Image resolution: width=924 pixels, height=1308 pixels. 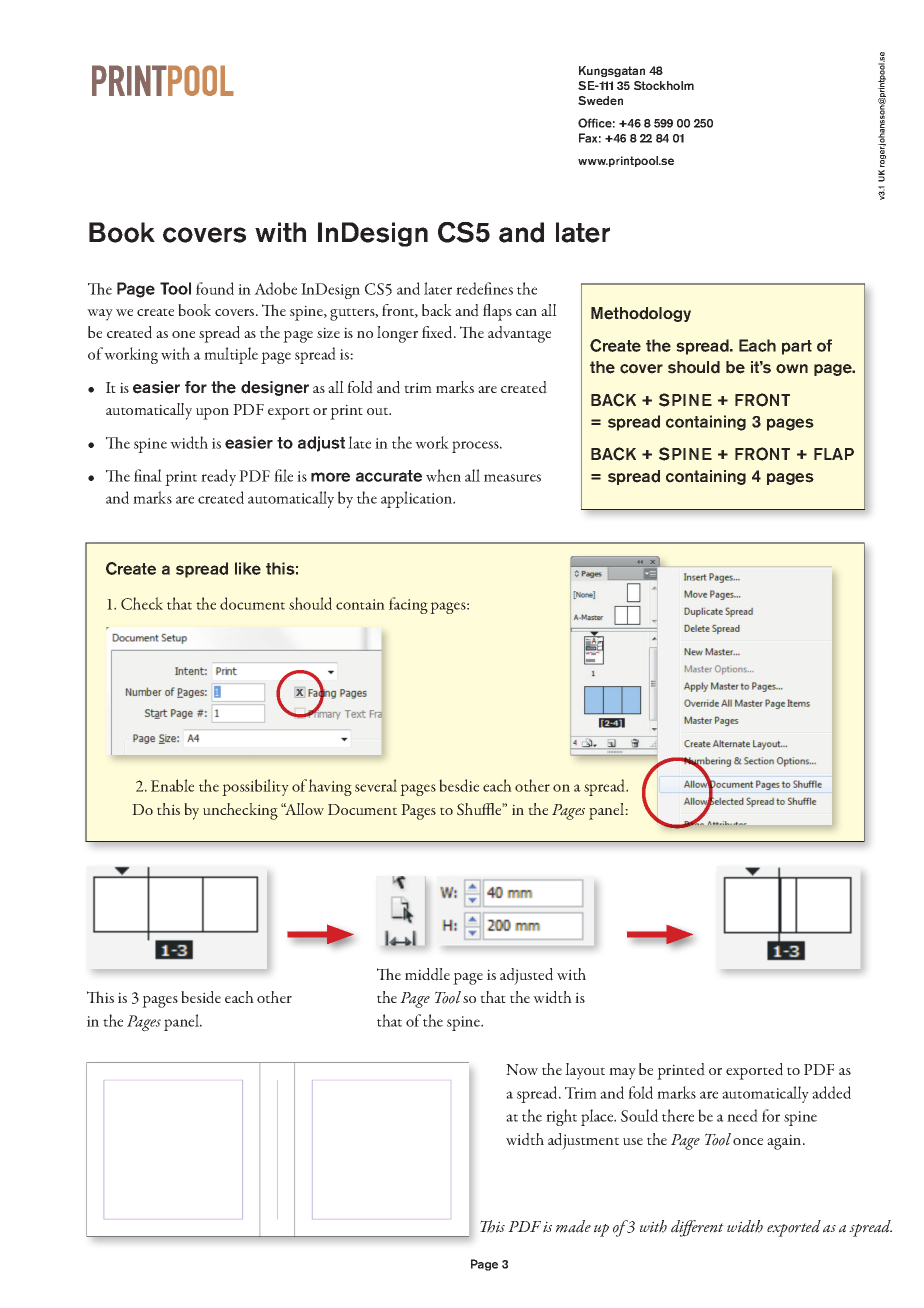 I want to click on made, so click(x=573, y=1226).
